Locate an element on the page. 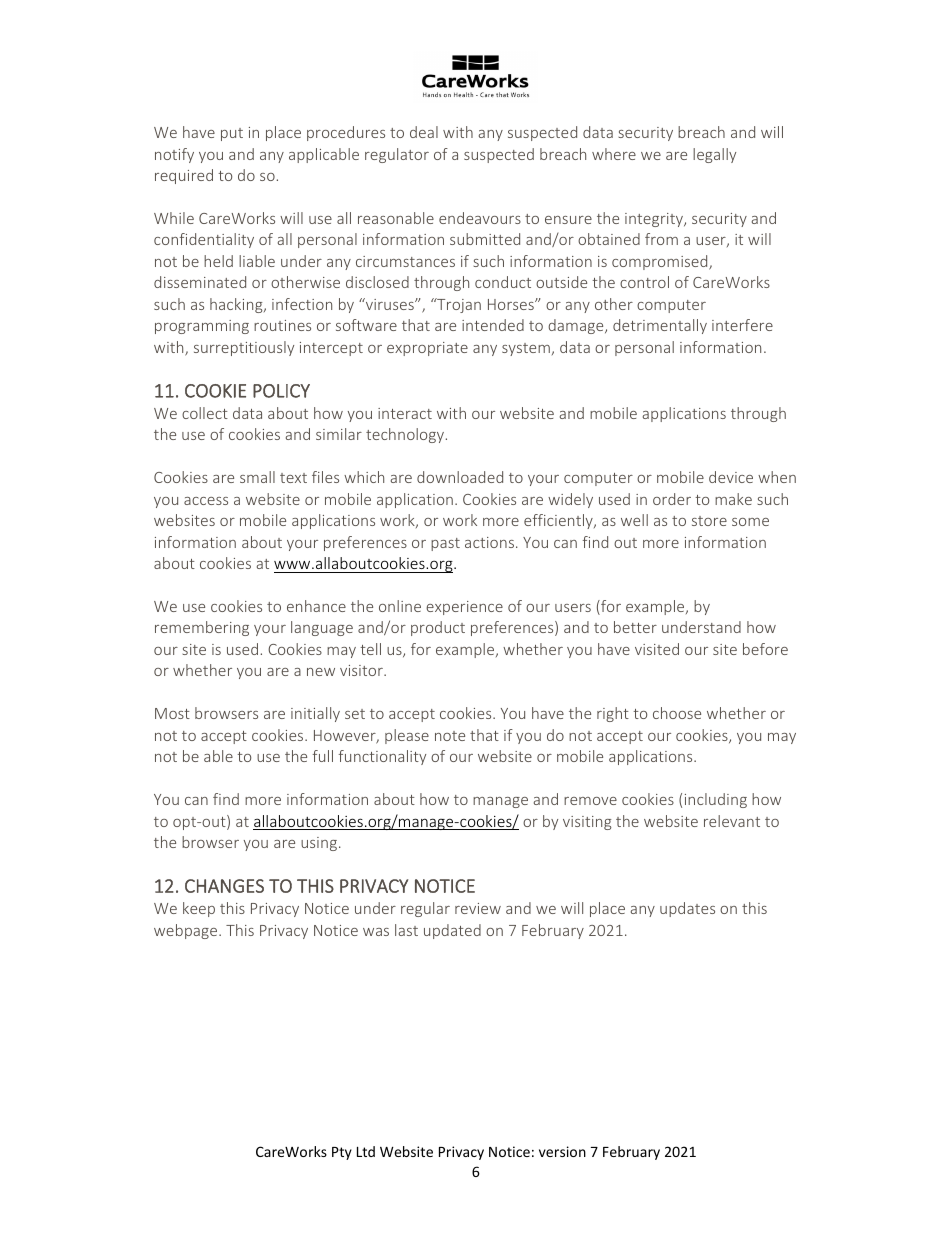  CHANGES is located at coordinates (224, 886).
